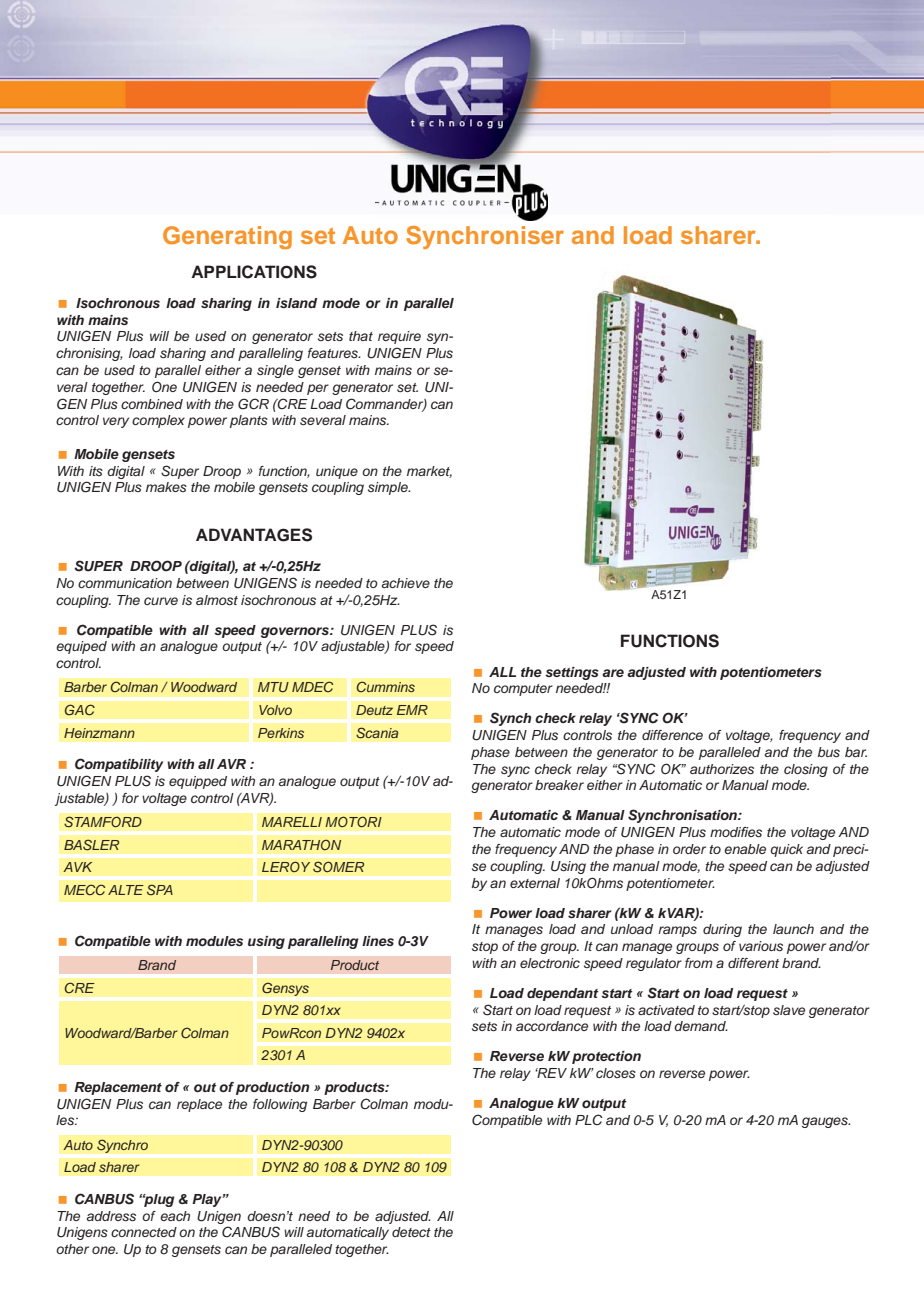  Describe the element at coordinates (722, 930) in the screenshot. I see `during` at that location.
